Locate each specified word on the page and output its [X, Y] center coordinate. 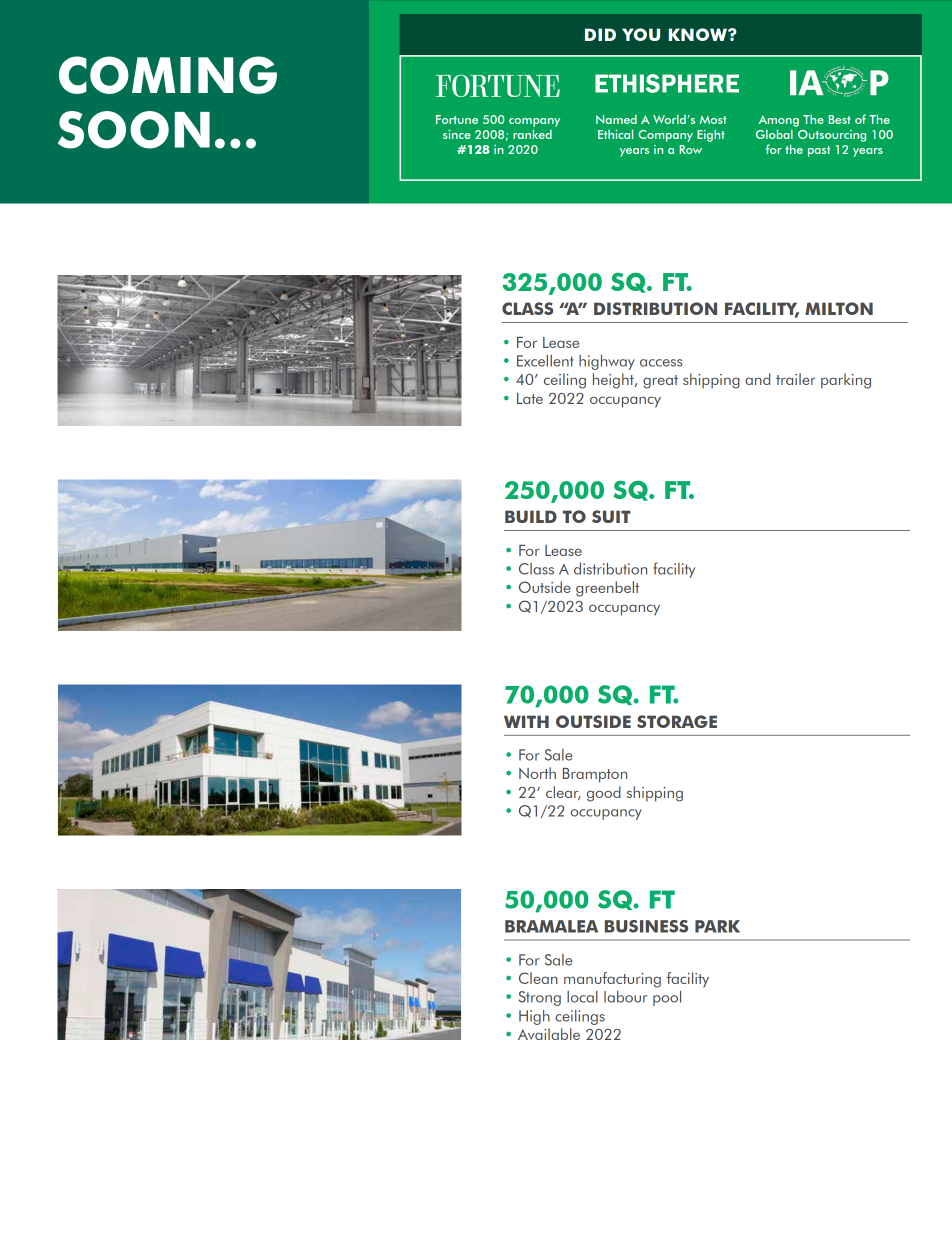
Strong [540, 998]
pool [667, 998]
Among [779, 121]
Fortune [457, 119]
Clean [538, 978]
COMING [168, 75]
